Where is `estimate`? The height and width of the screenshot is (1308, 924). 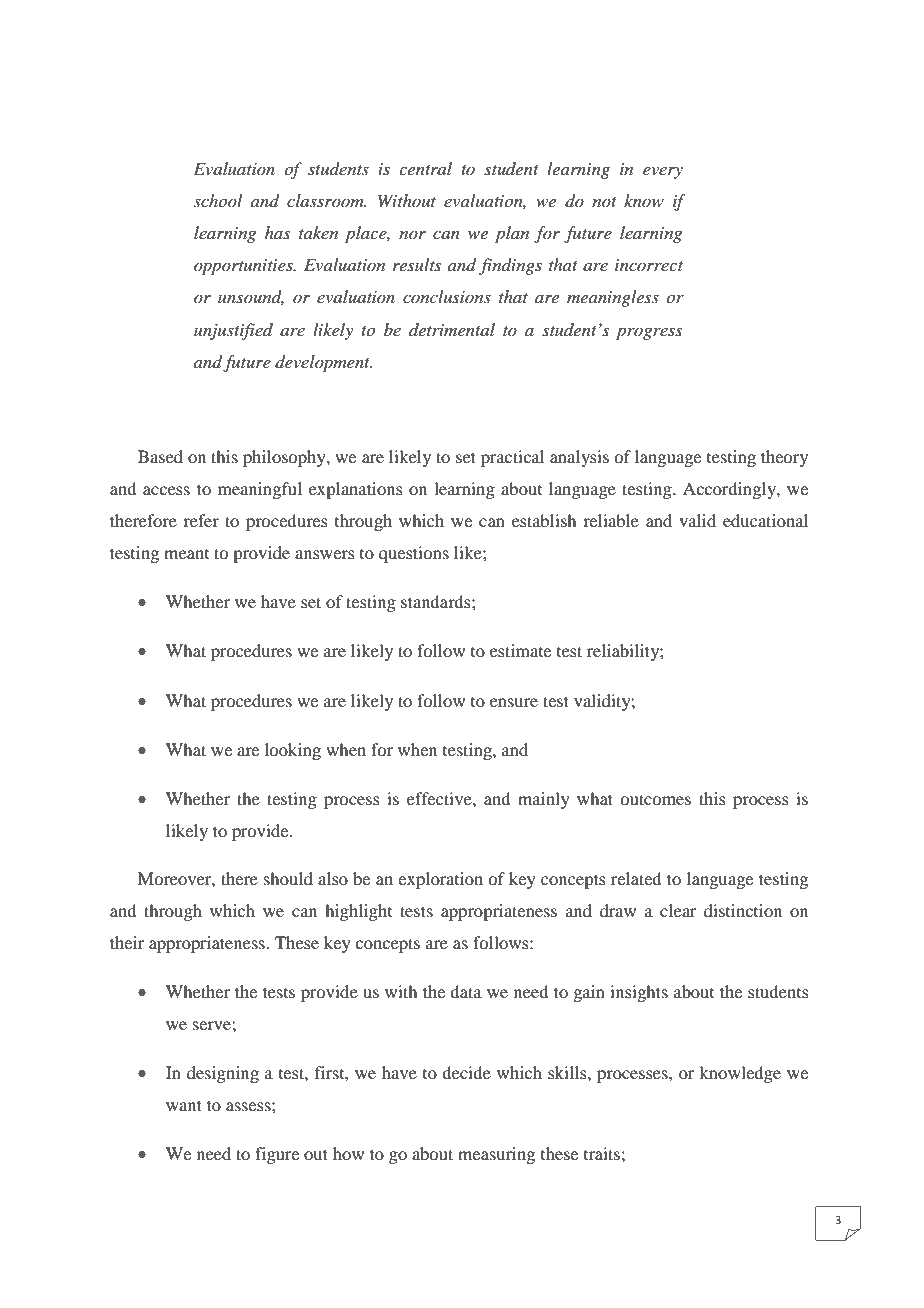 estimate is located at coordinates (520, 650).
